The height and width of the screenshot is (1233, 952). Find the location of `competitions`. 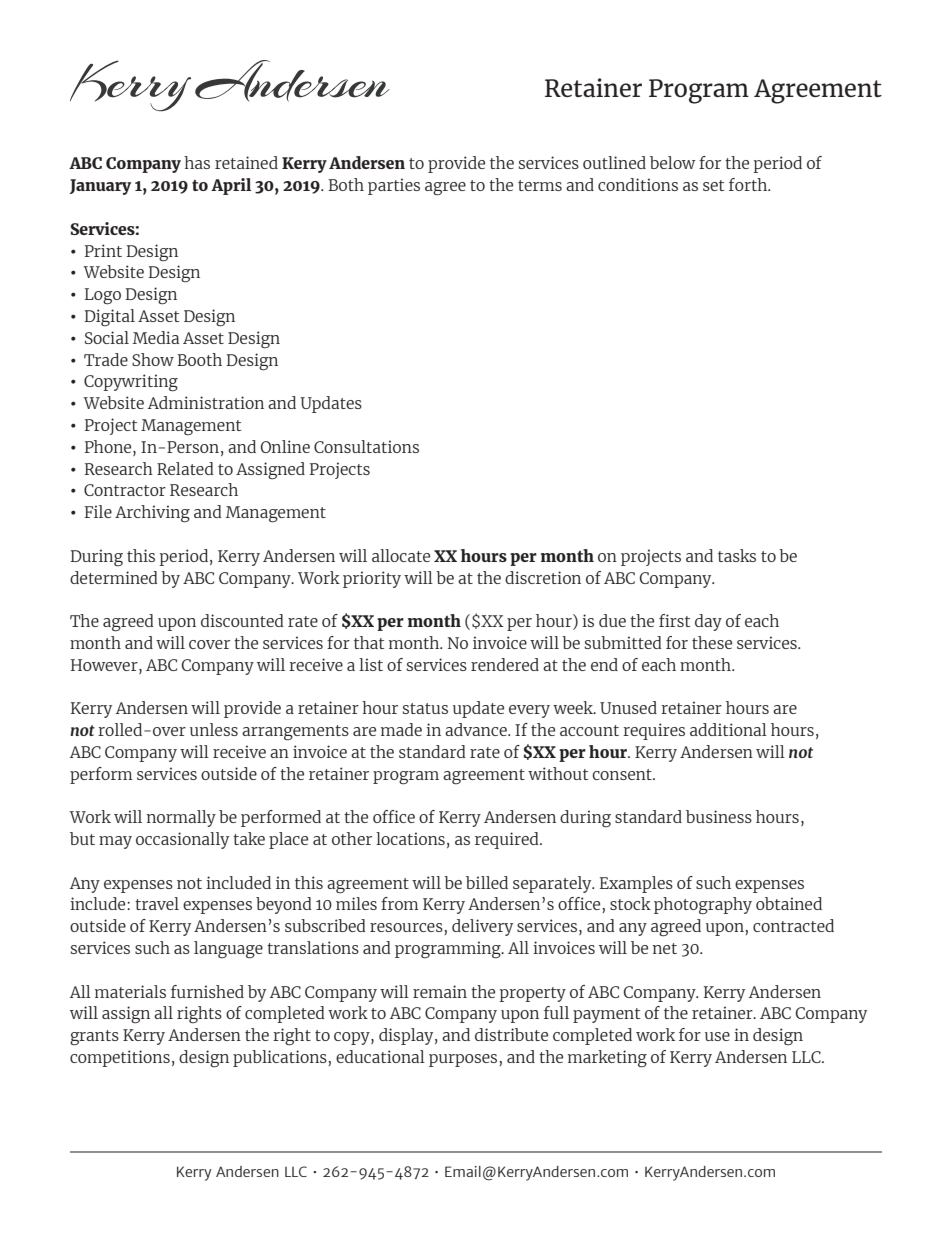

competitions is located at coordinates (120, 1058).
